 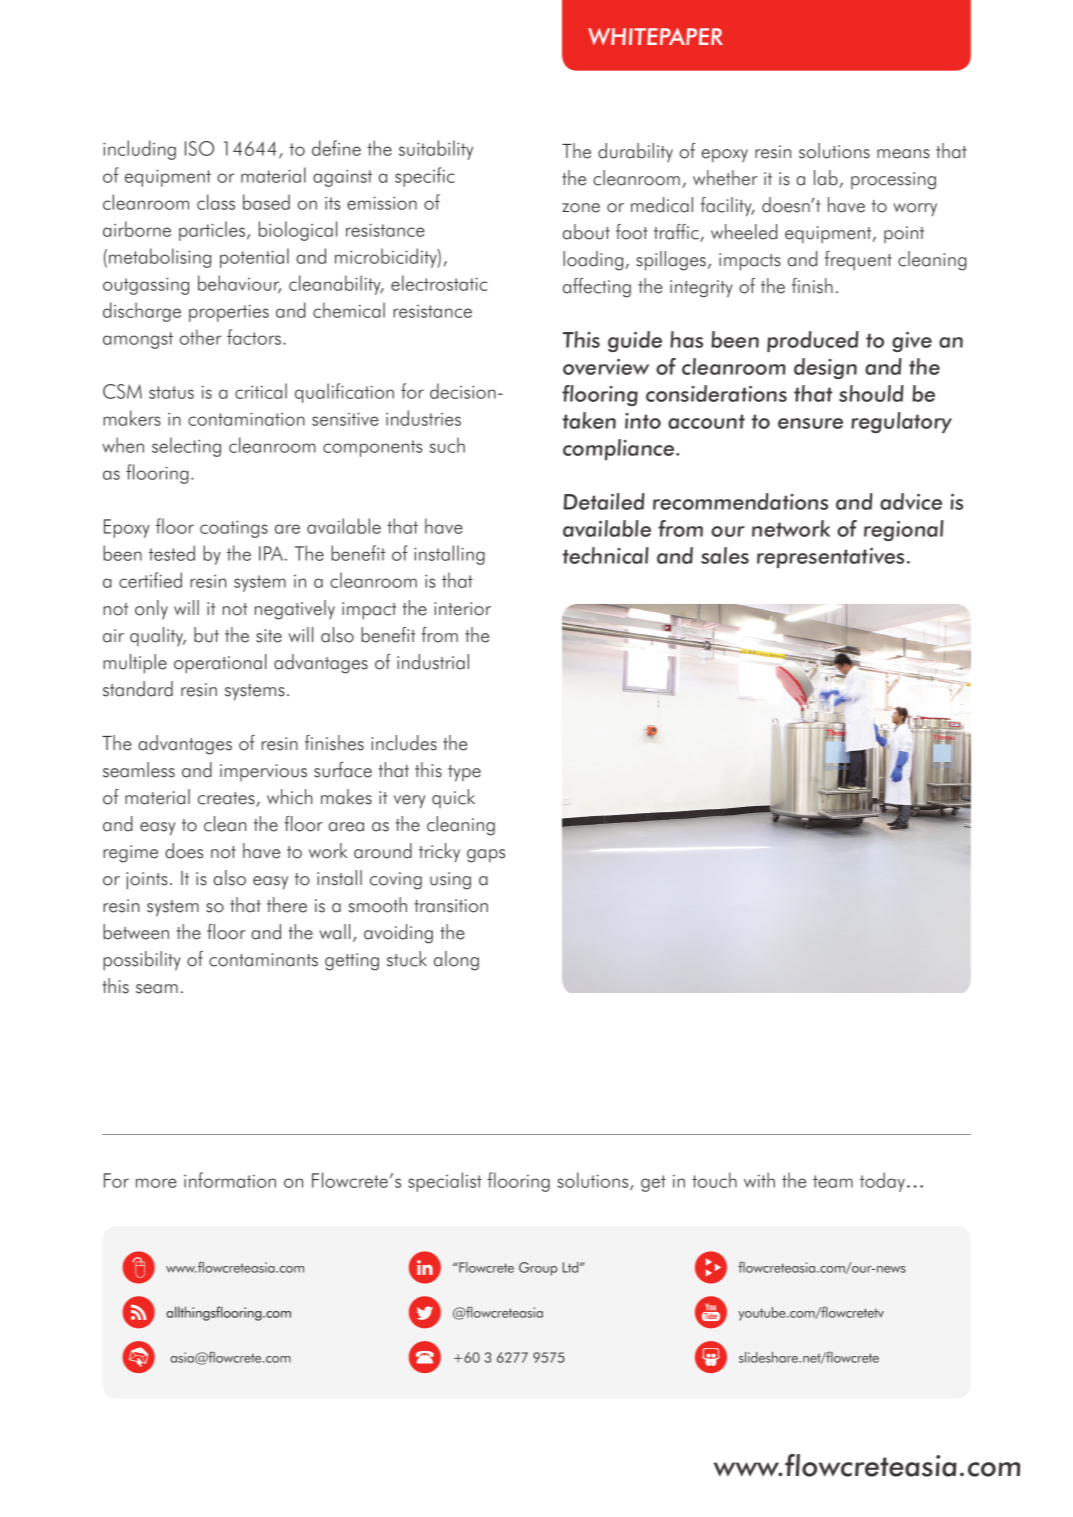 I want to click on interior, so click(x=462, y=609).
